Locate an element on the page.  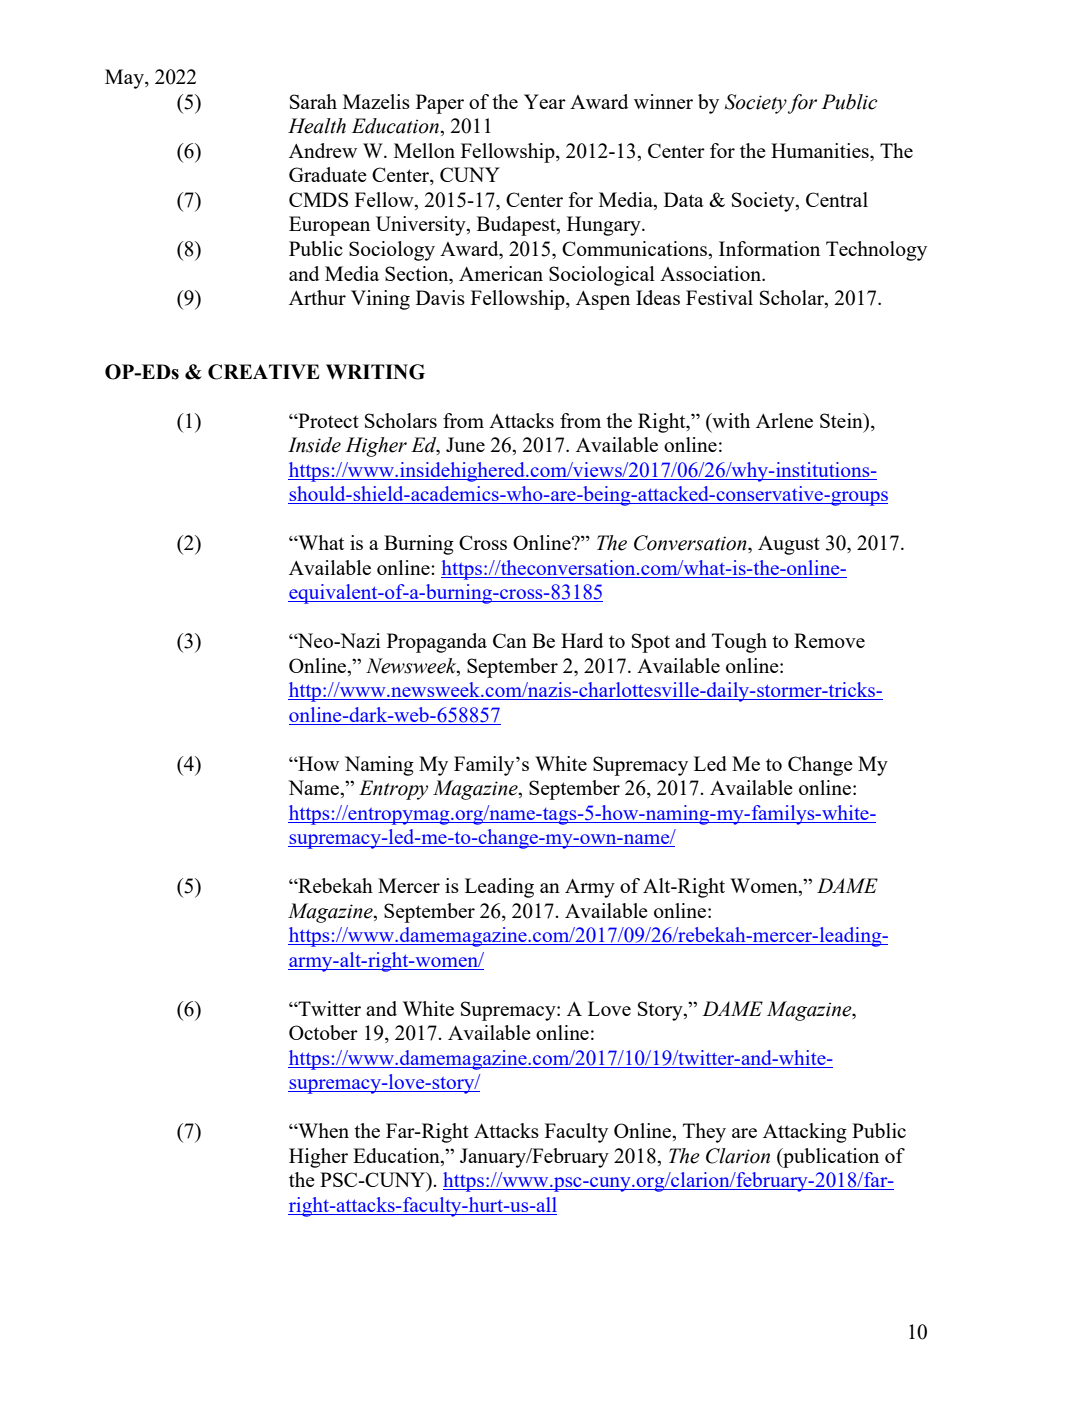
October is located at coordinates (323, 1032).
